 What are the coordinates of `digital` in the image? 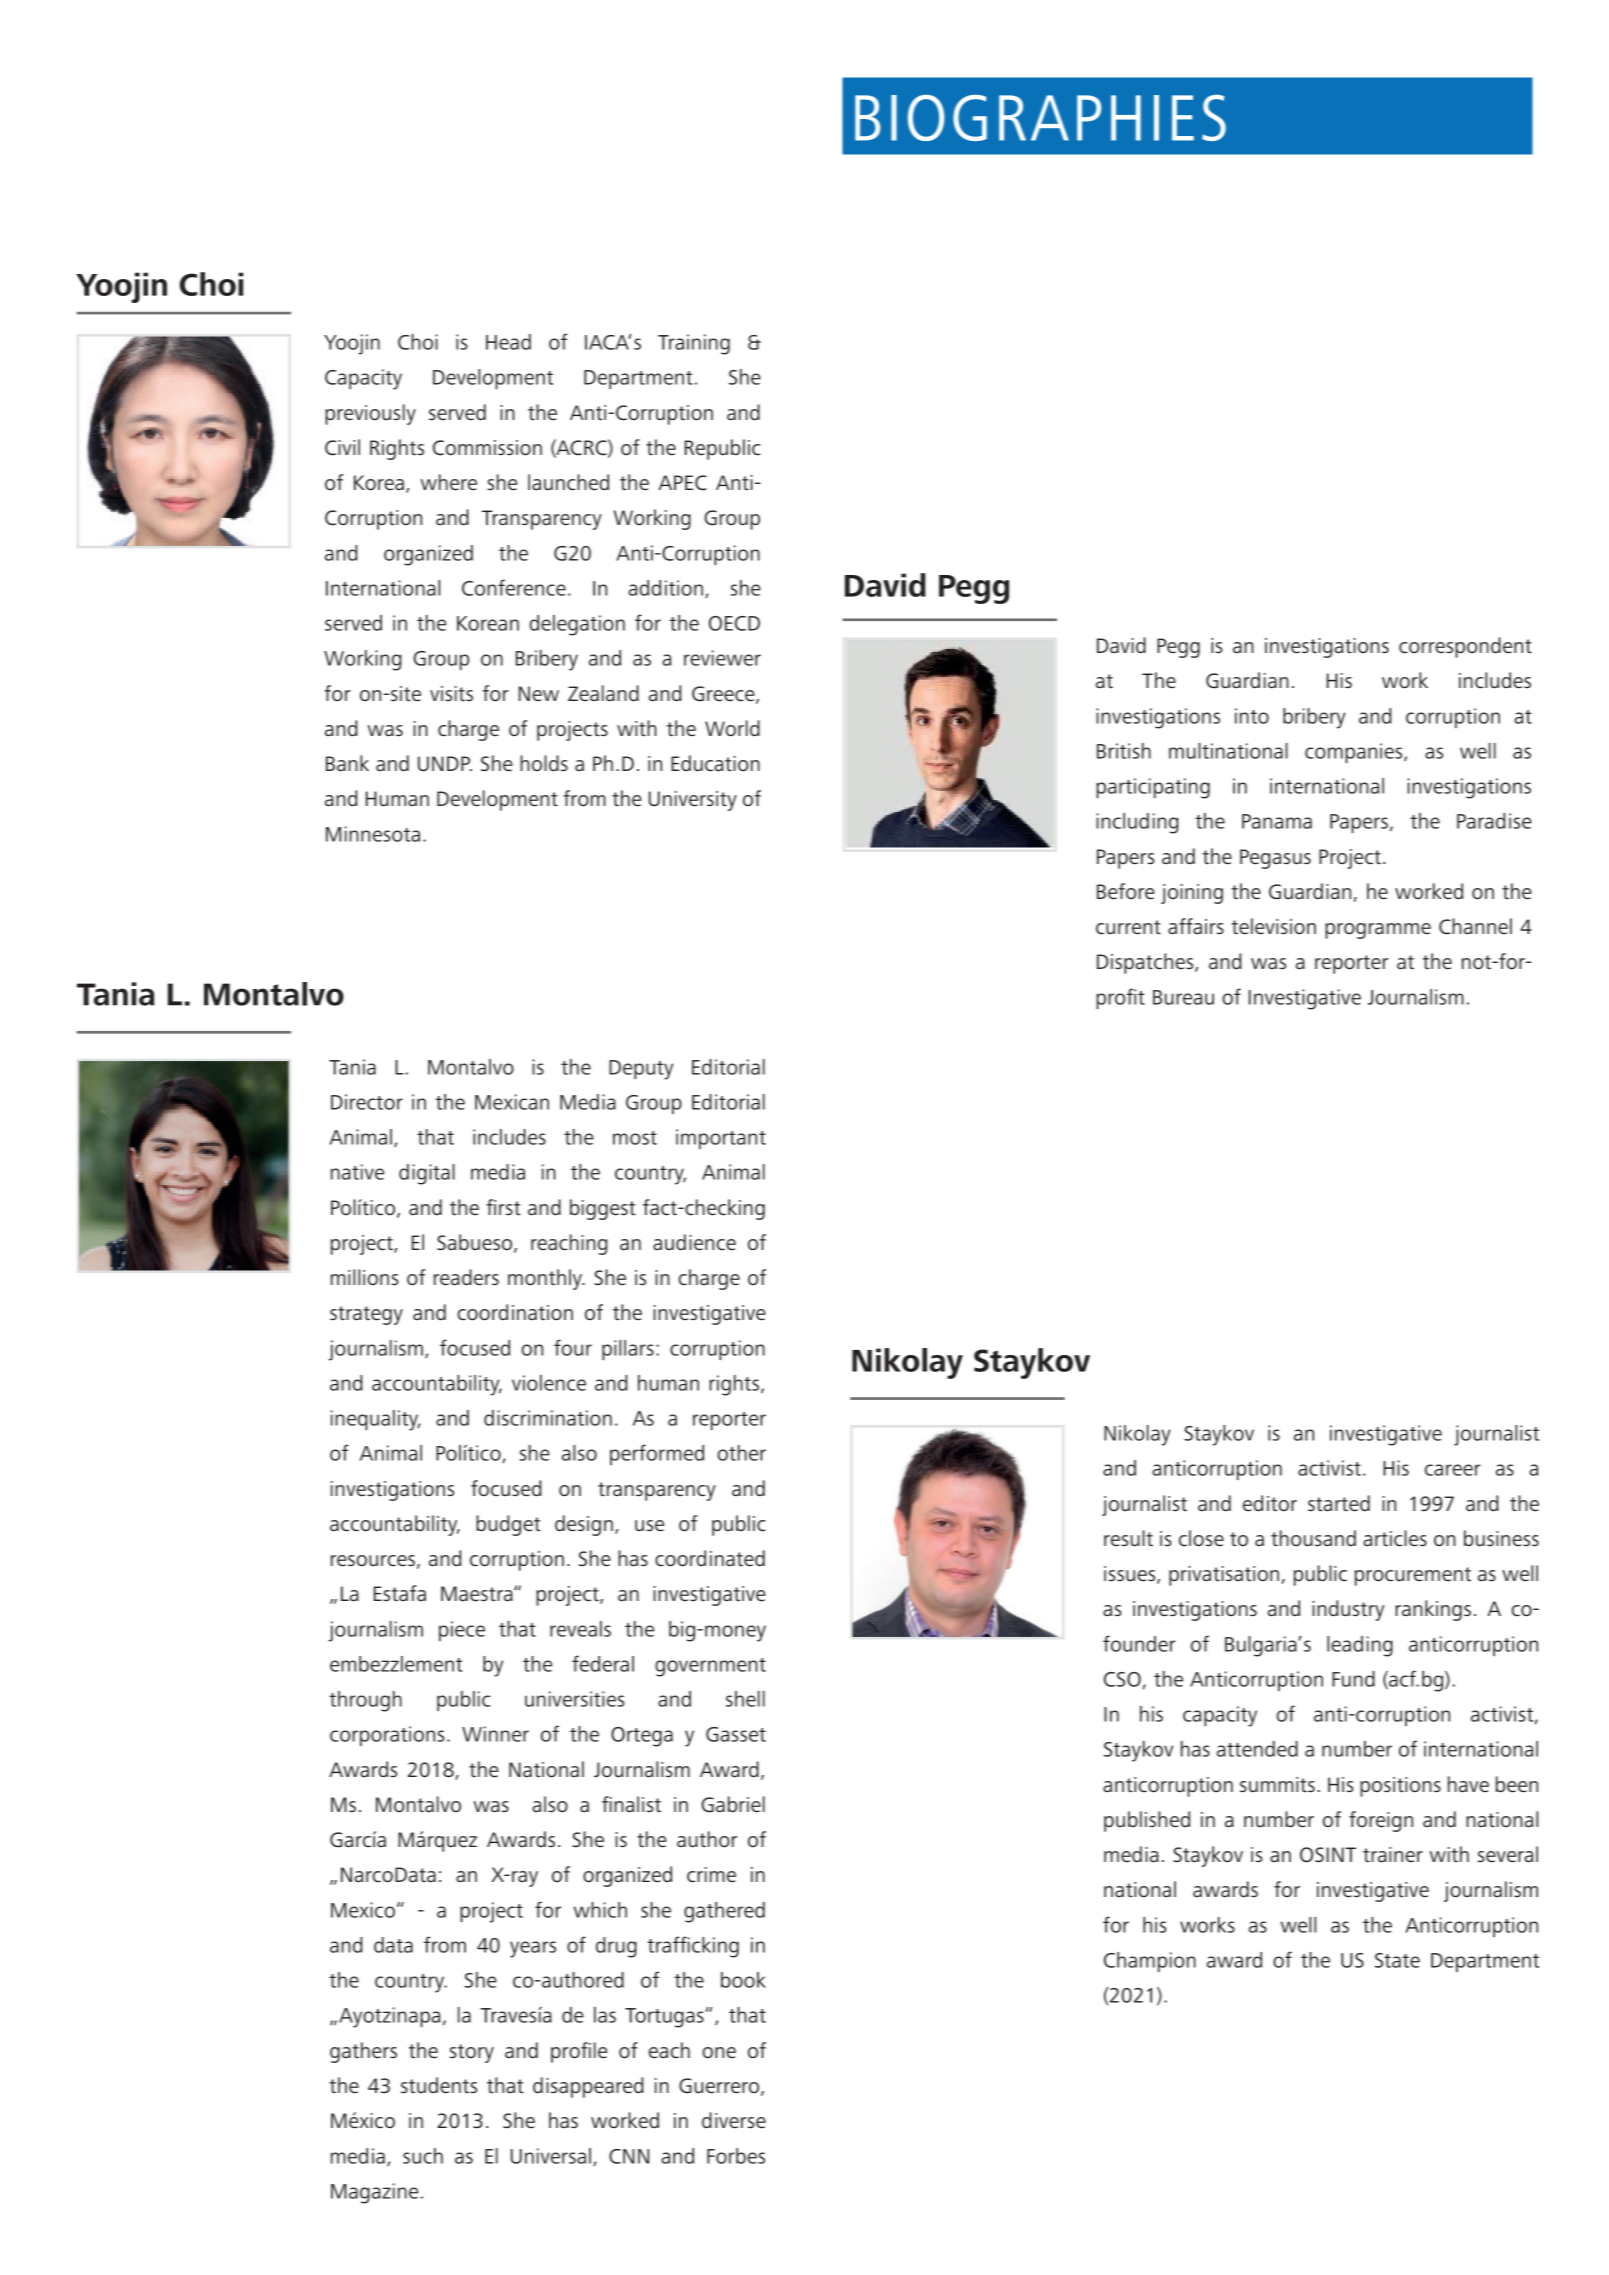 It's located at (427, 1174).
